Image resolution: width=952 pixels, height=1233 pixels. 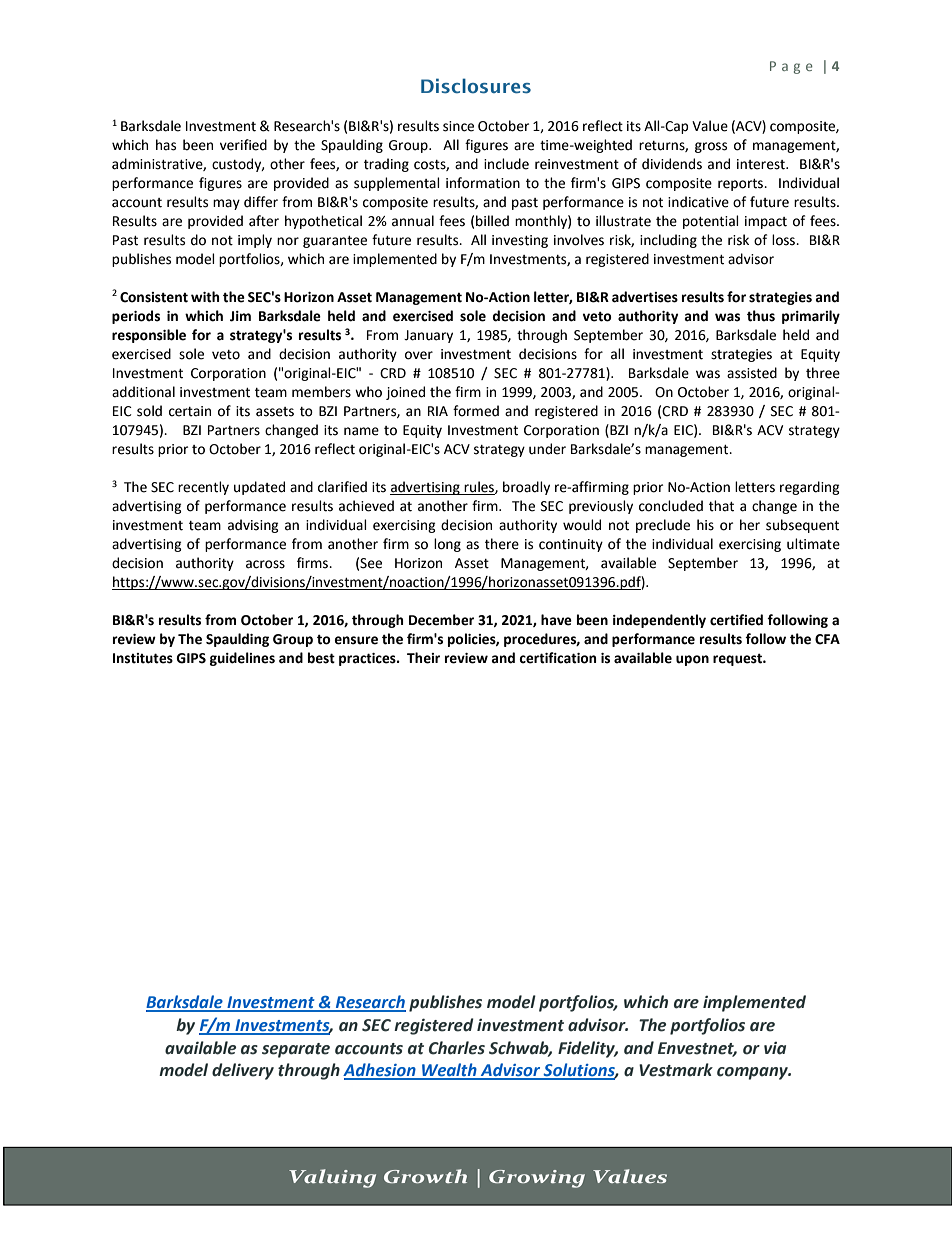 What do you see at coordinates (458, 126) in the image?
I see `since` at bounding box center [458, 126].
